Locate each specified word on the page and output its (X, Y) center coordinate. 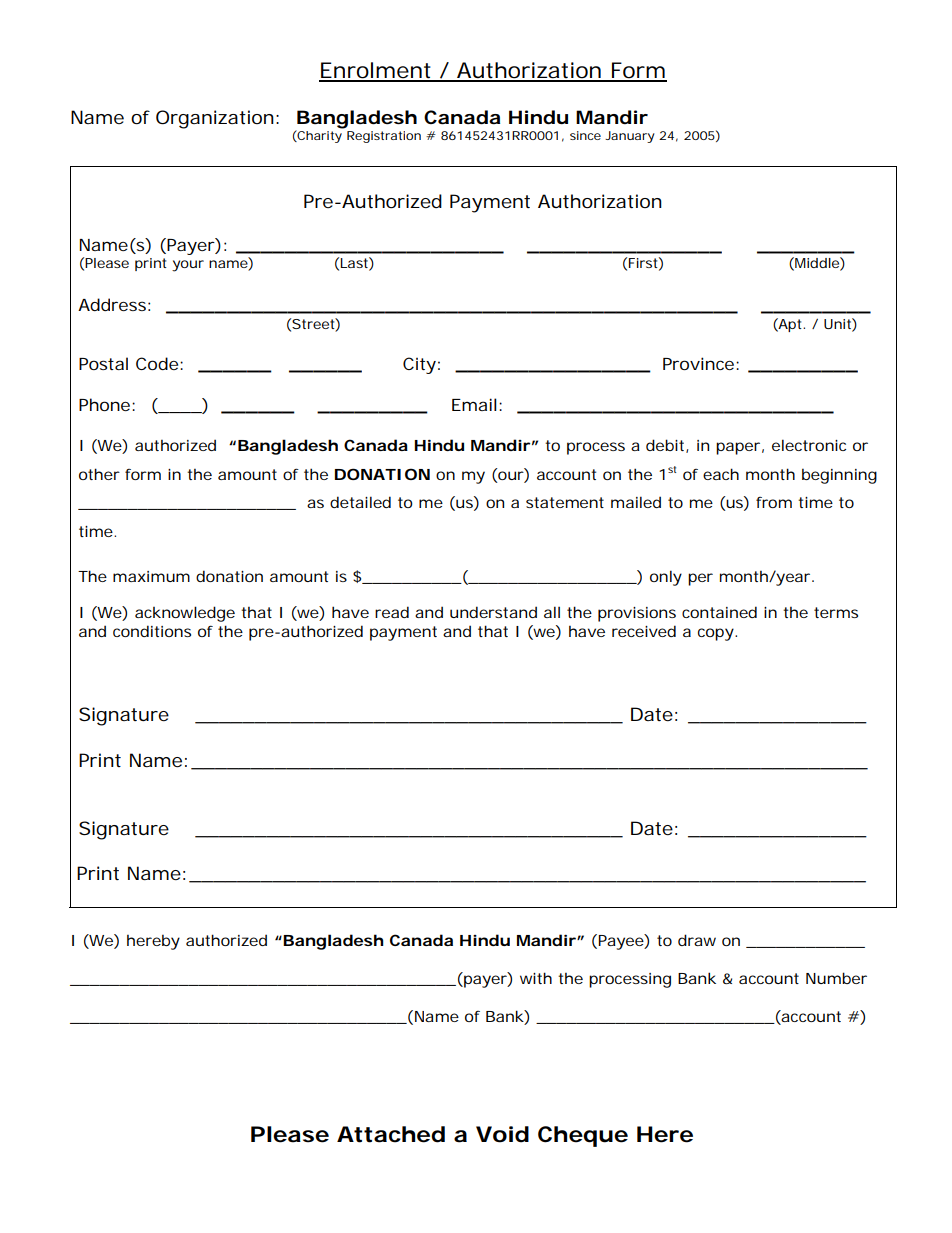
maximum (151, 576)
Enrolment (376, 71)
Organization (215, 119)
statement (565, 502)
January (630, 137)
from (774, 502)
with (536, 978)
